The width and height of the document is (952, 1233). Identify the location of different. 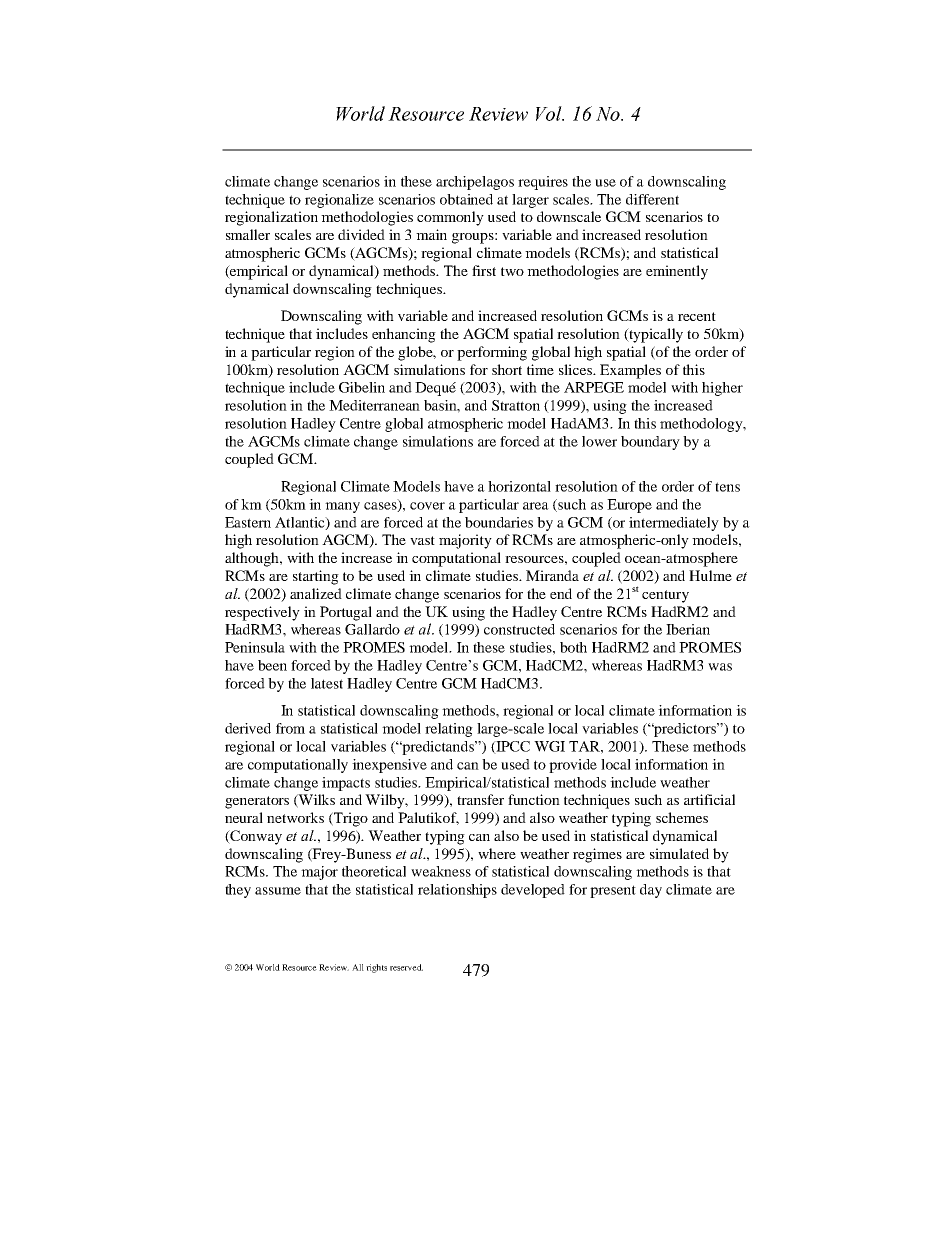
(652, 199).
